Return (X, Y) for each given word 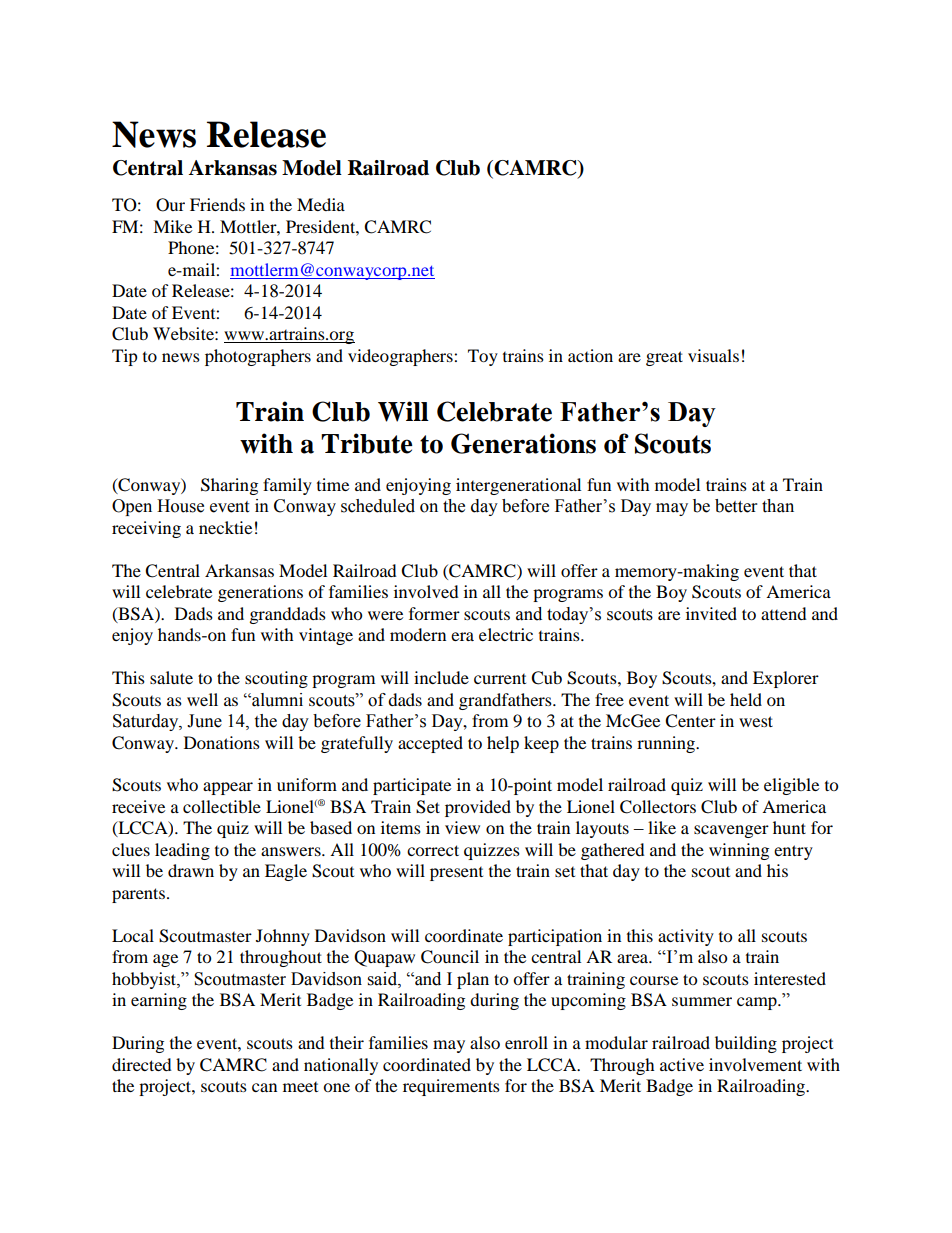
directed (142, 1064)
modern (418, 634)
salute (171, 677)
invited (711, 613)
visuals (713, 355)
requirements (451, 1087)
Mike (172, 226)
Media (321, 204)
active (682, 1064)
